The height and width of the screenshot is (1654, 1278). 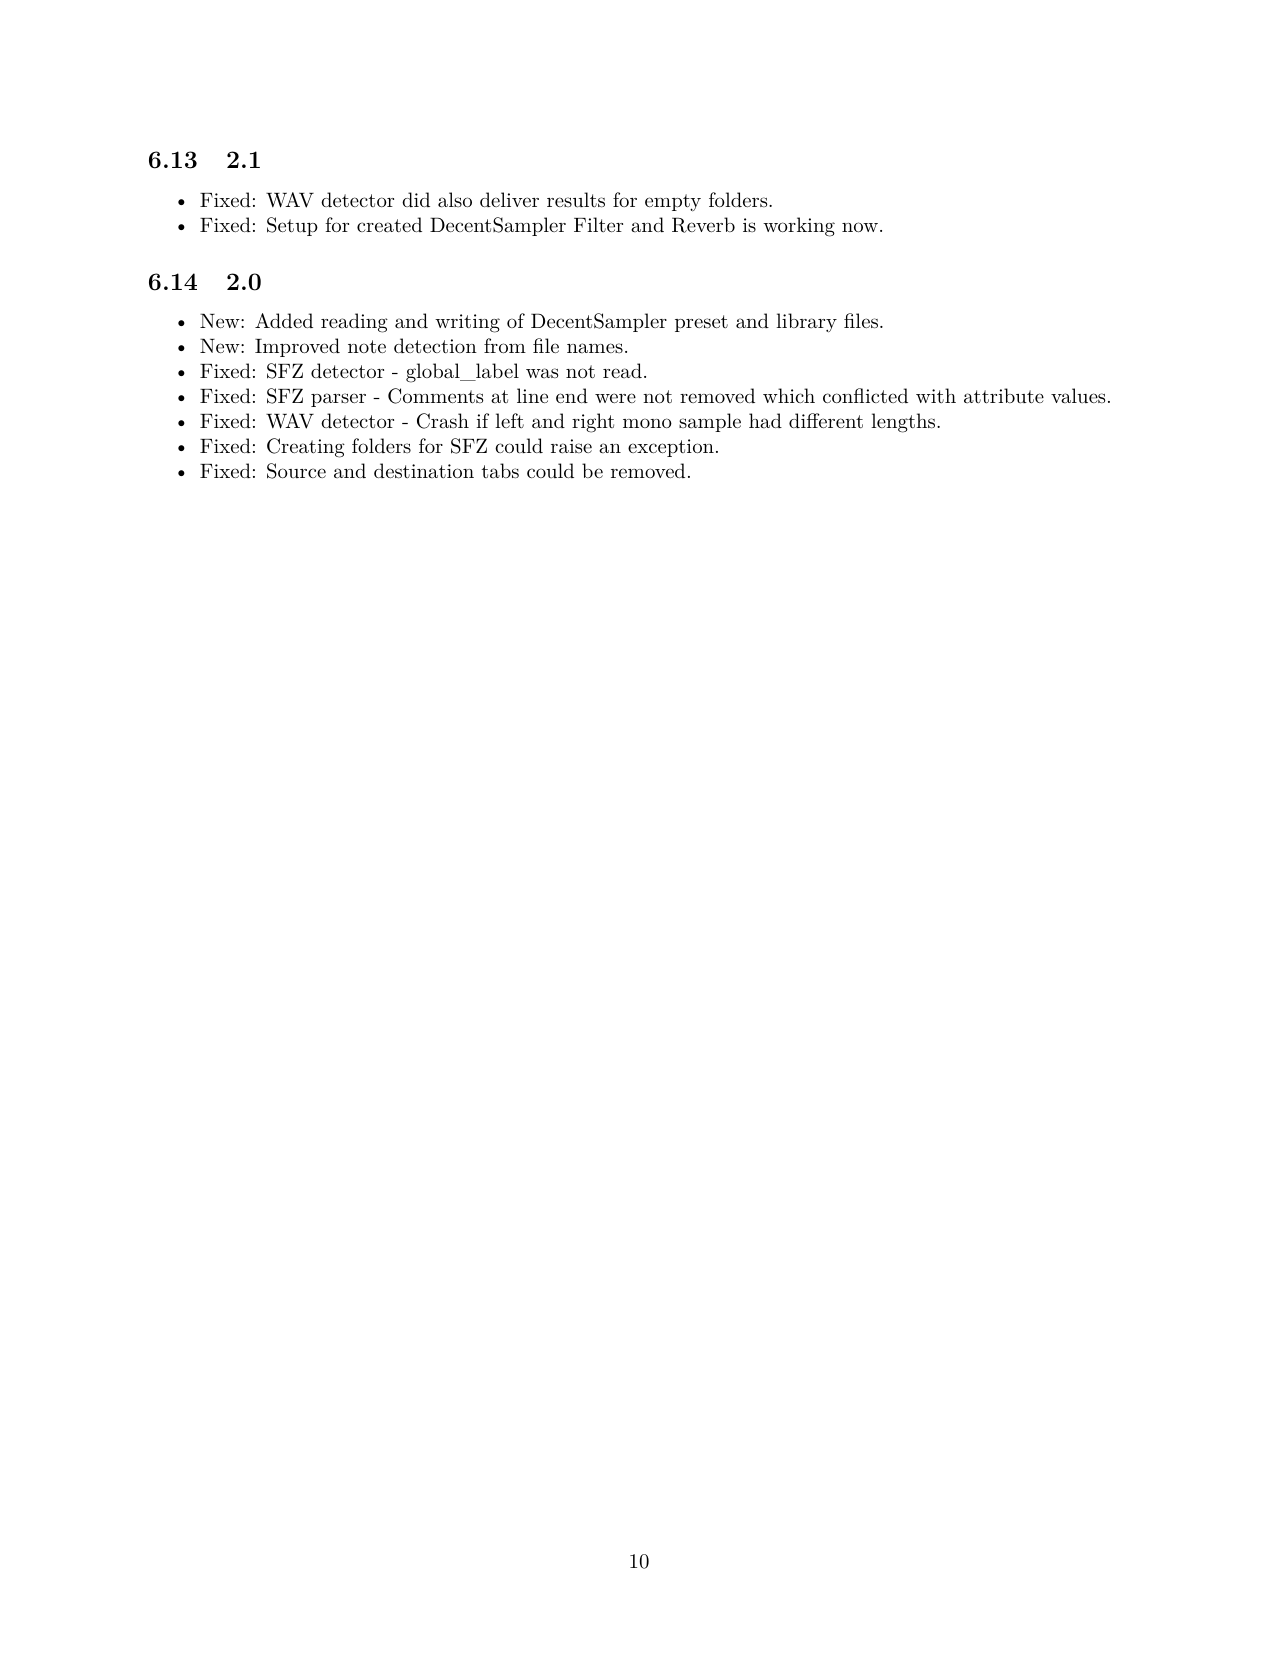 What do you see at coordinates (389, 225) in the screenshot?
I see `created` at bounding box center [389, 225].
